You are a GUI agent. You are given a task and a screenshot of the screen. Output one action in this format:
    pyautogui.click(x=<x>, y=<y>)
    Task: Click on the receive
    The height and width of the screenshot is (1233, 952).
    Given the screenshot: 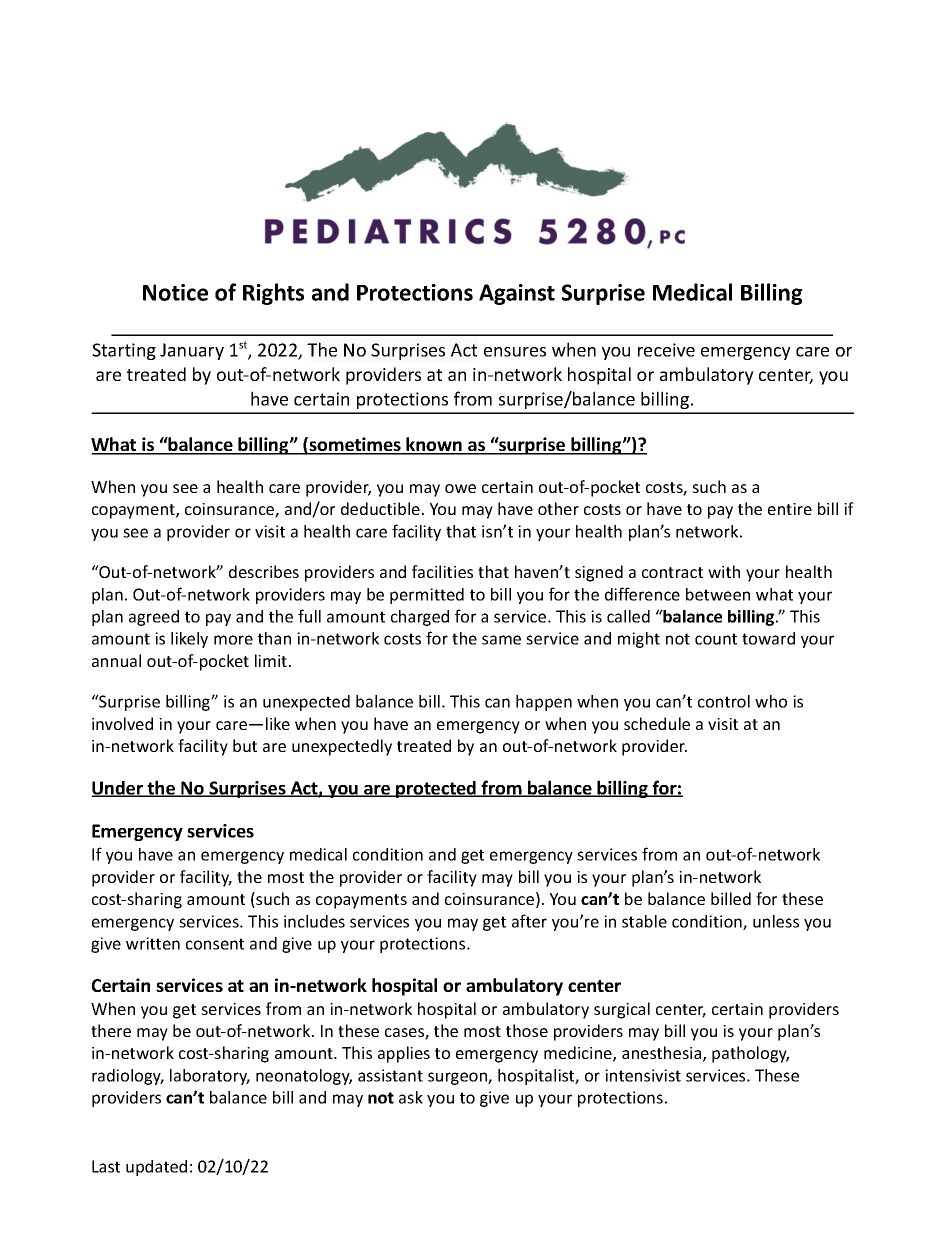 What is the action you would take?
    pyautogui.click(x=666, y=350)
